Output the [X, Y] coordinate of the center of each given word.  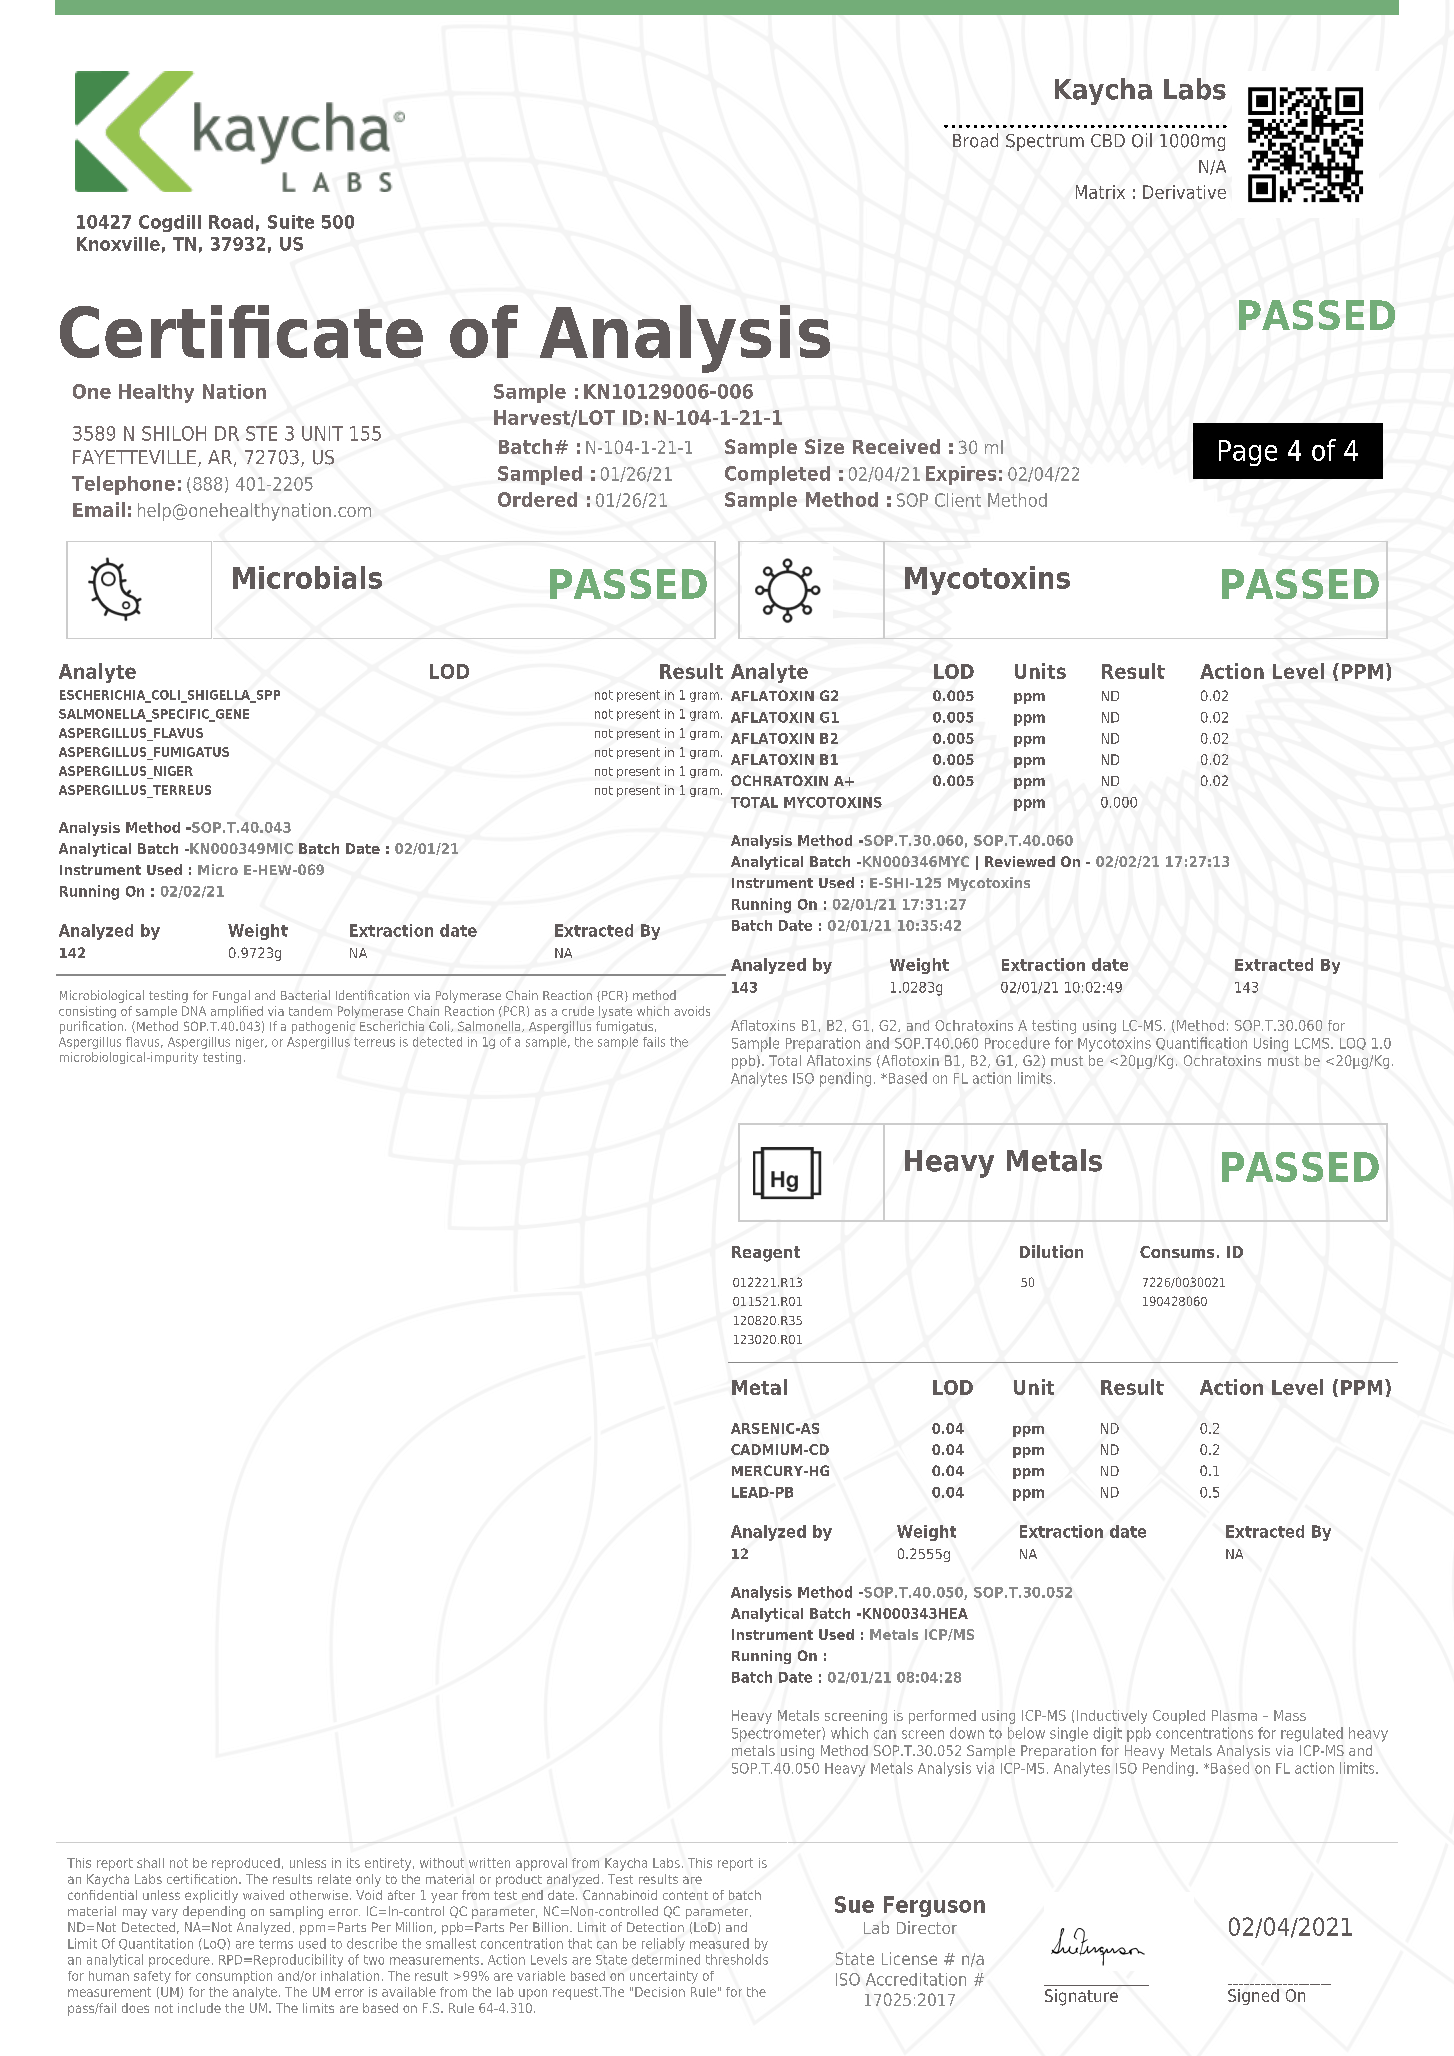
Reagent [766, 1254]
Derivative [1184, 192]
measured [719, 1943]
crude [578, 1011]
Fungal [231, 996]
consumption [234, 1977]
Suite [291, 222]
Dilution [1051, 1251]
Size [824, 446]
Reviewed [1020, 861]
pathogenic [323, 1027]
